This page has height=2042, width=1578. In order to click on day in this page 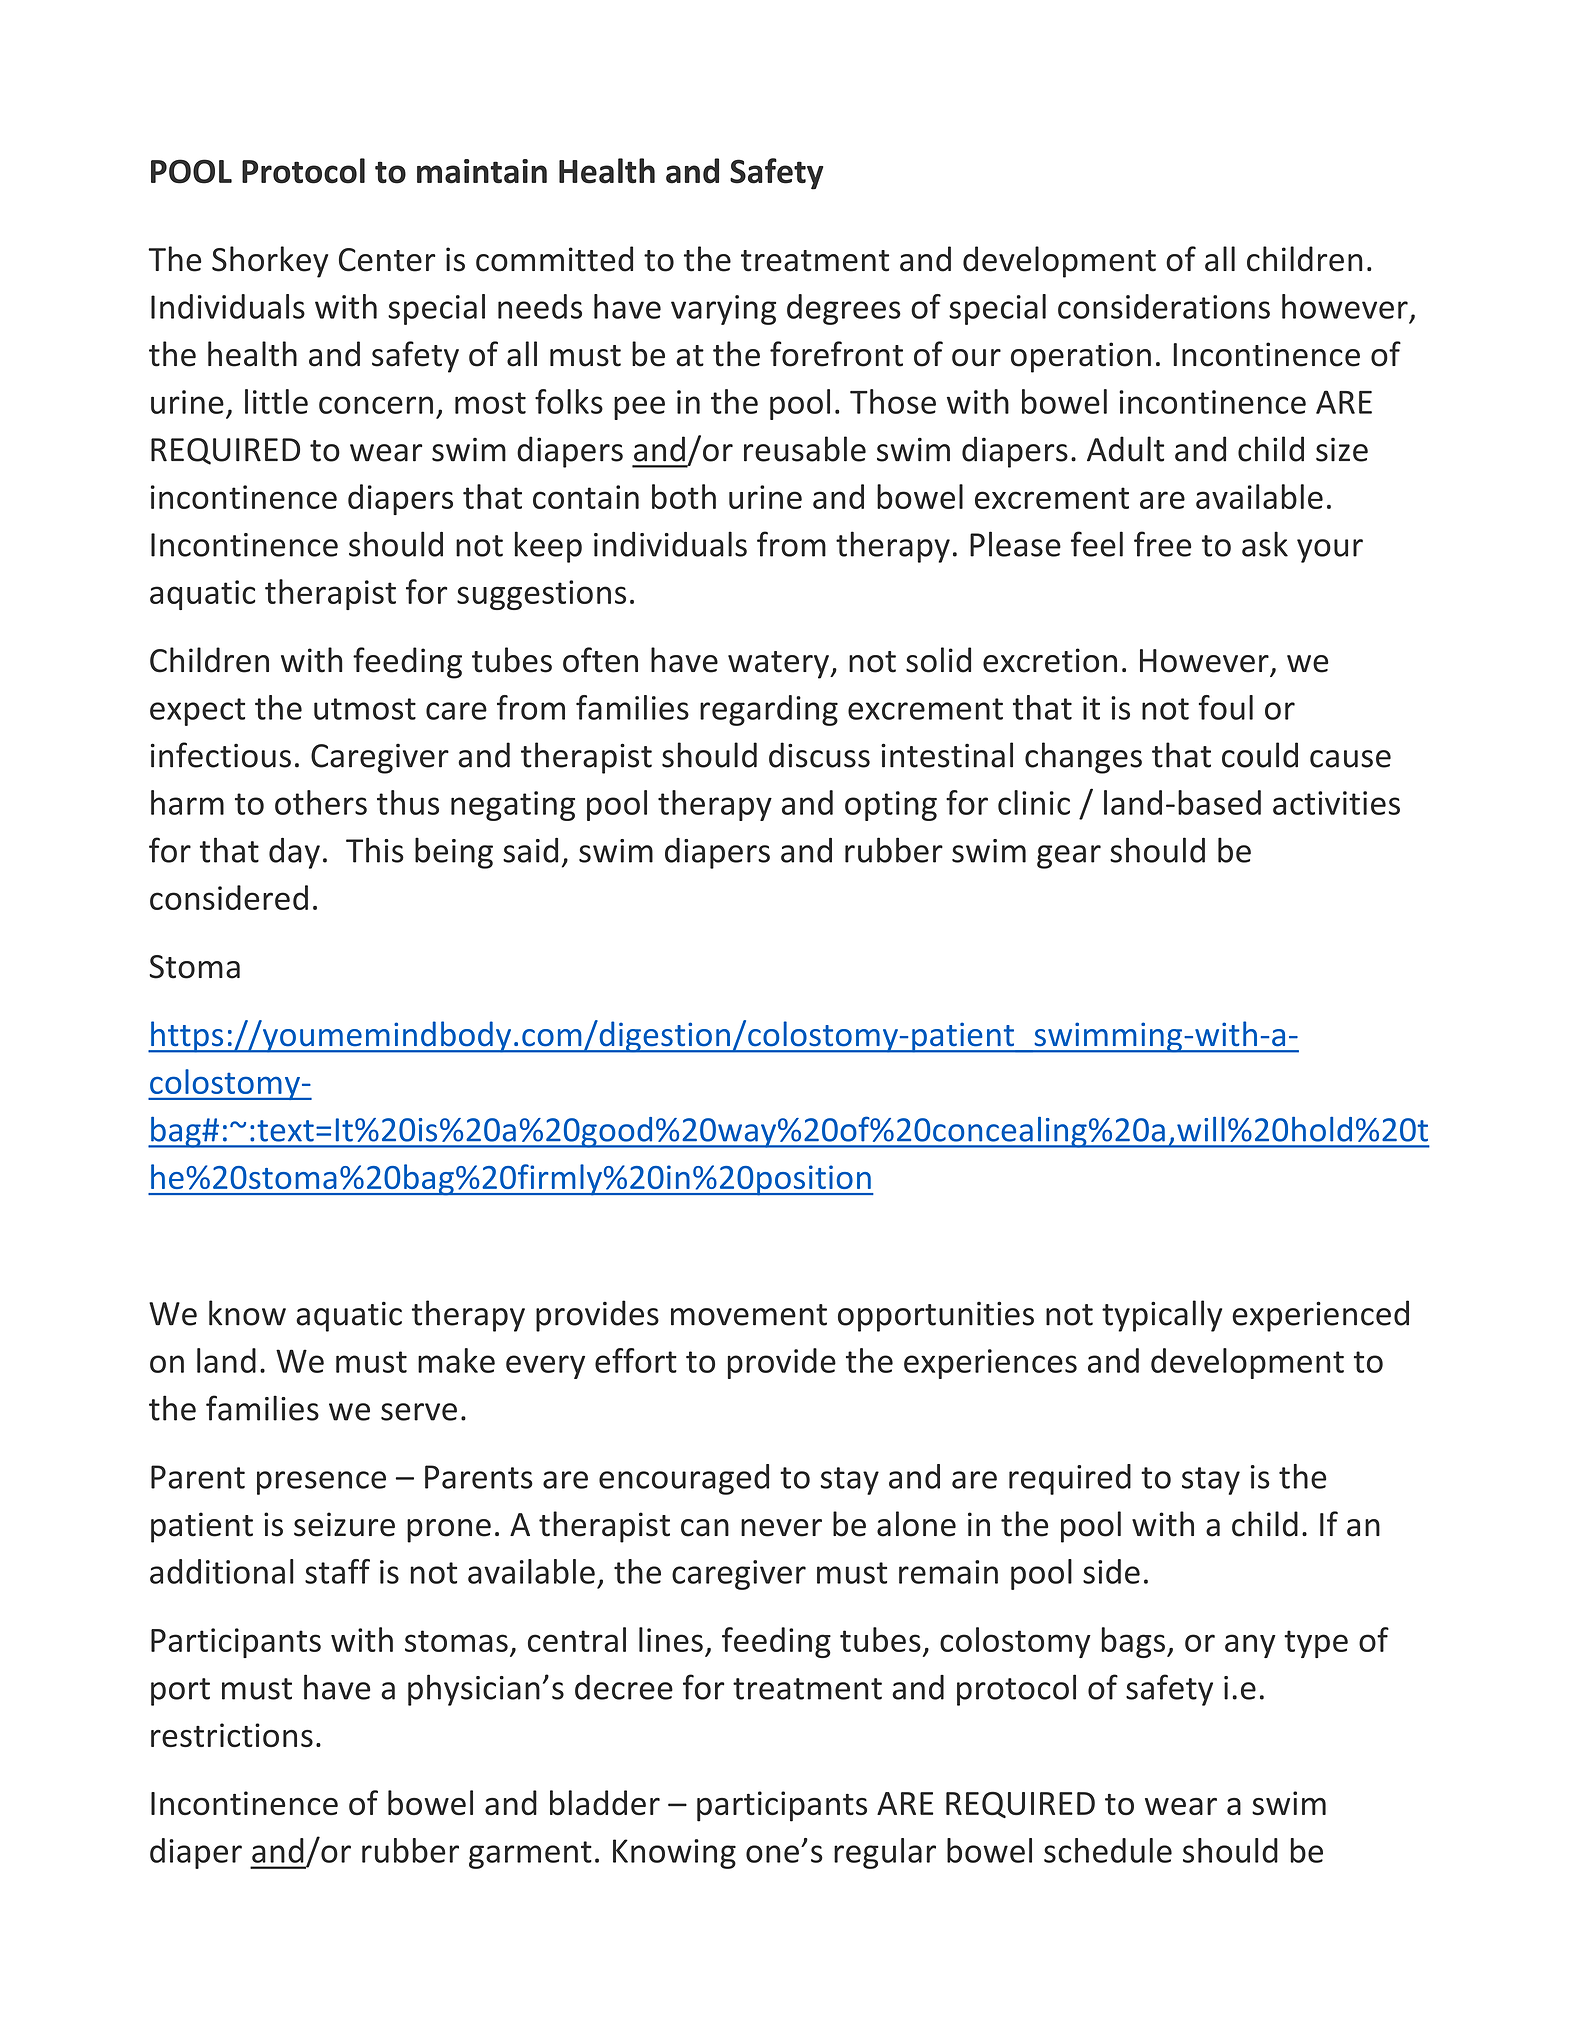, I will do `click(294, 853)`.
